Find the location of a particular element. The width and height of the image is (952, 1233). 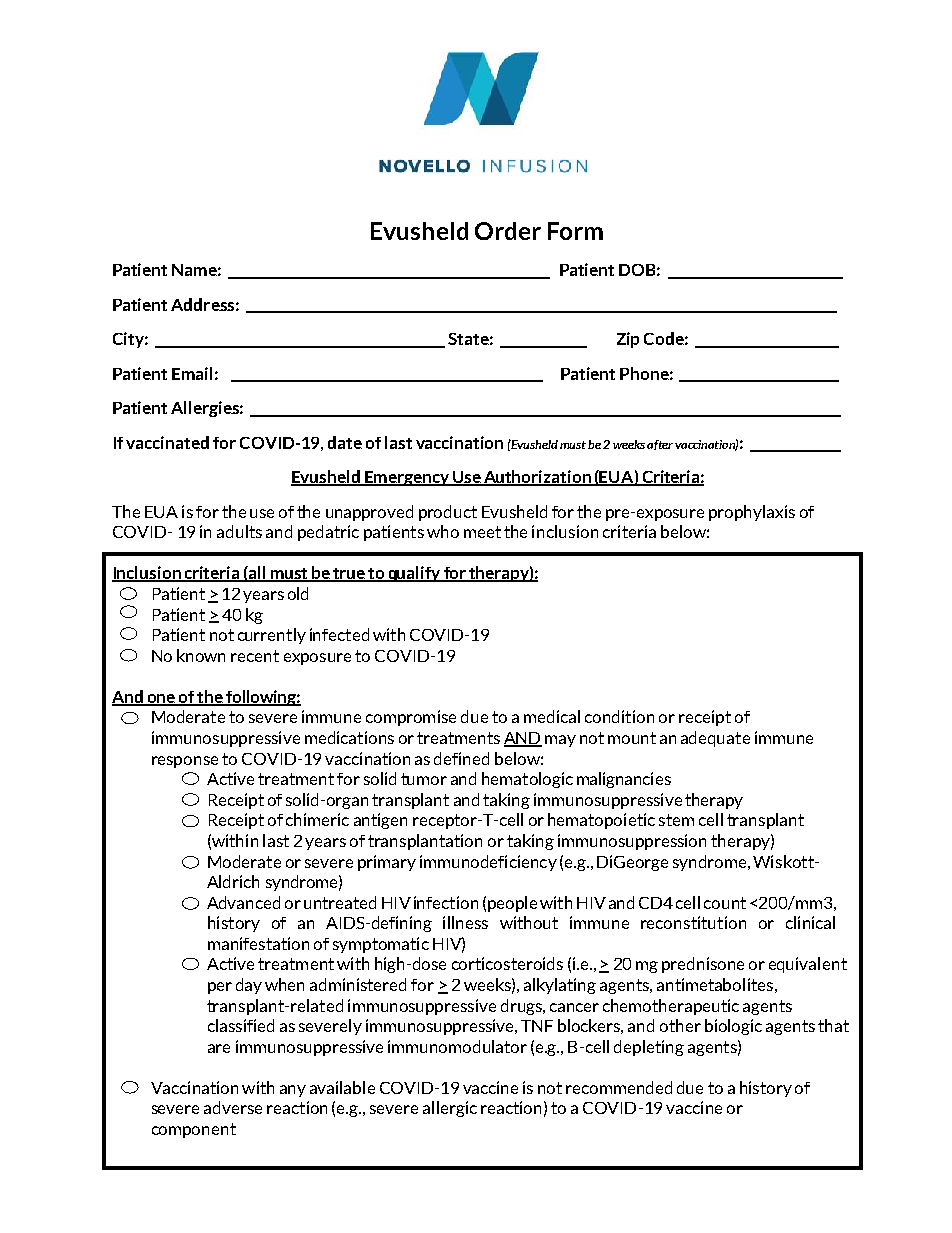

Zip is located at coordinates (628, 340).
